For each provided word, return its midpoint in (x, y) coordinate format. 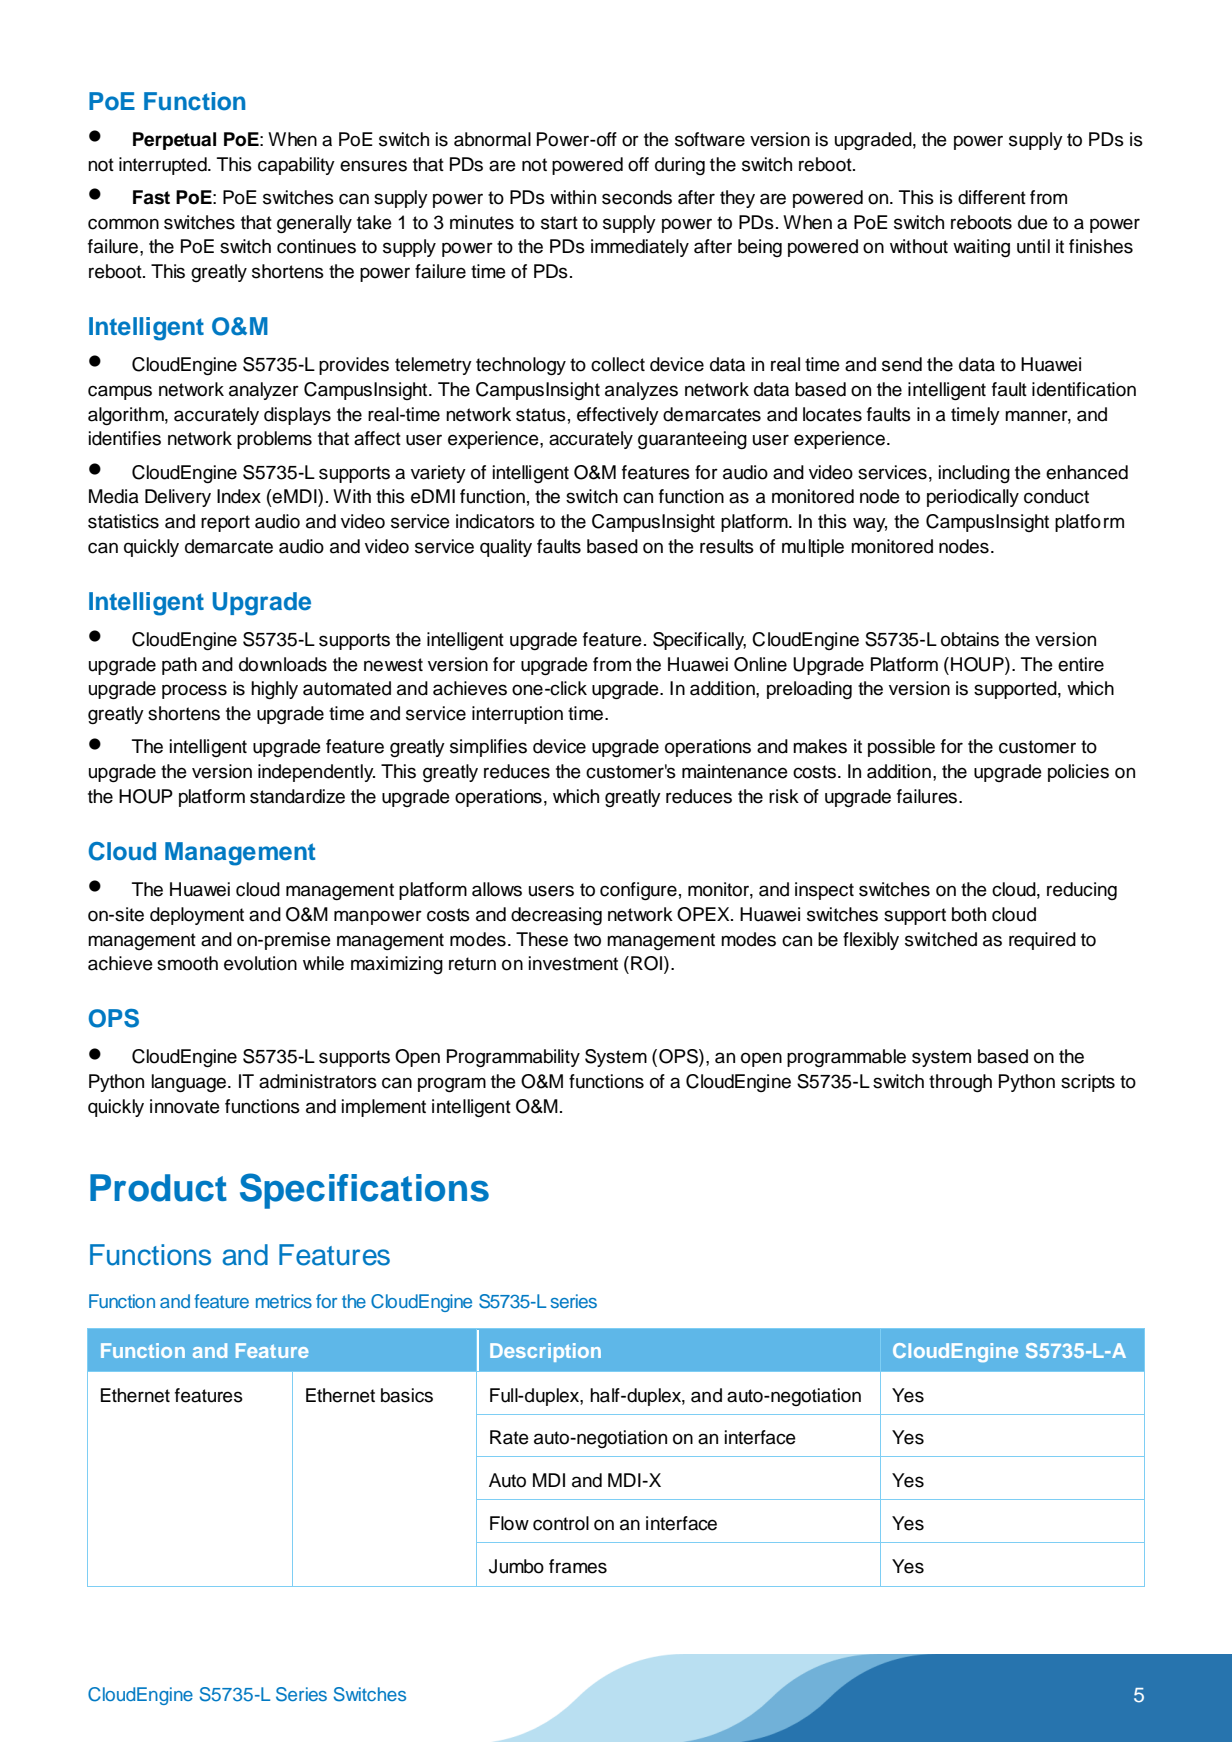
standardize (297, 796)
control (561, 1523)
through (960, 1083)
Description (545, 1352)
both (969, 914)
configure (638, 891)
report (225, 523)
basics (407, 1395)
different (992, 197)
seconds (637, 197)
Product (158, 1188)
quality (506, 548)
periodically (973, 498)
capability (296, 166)
